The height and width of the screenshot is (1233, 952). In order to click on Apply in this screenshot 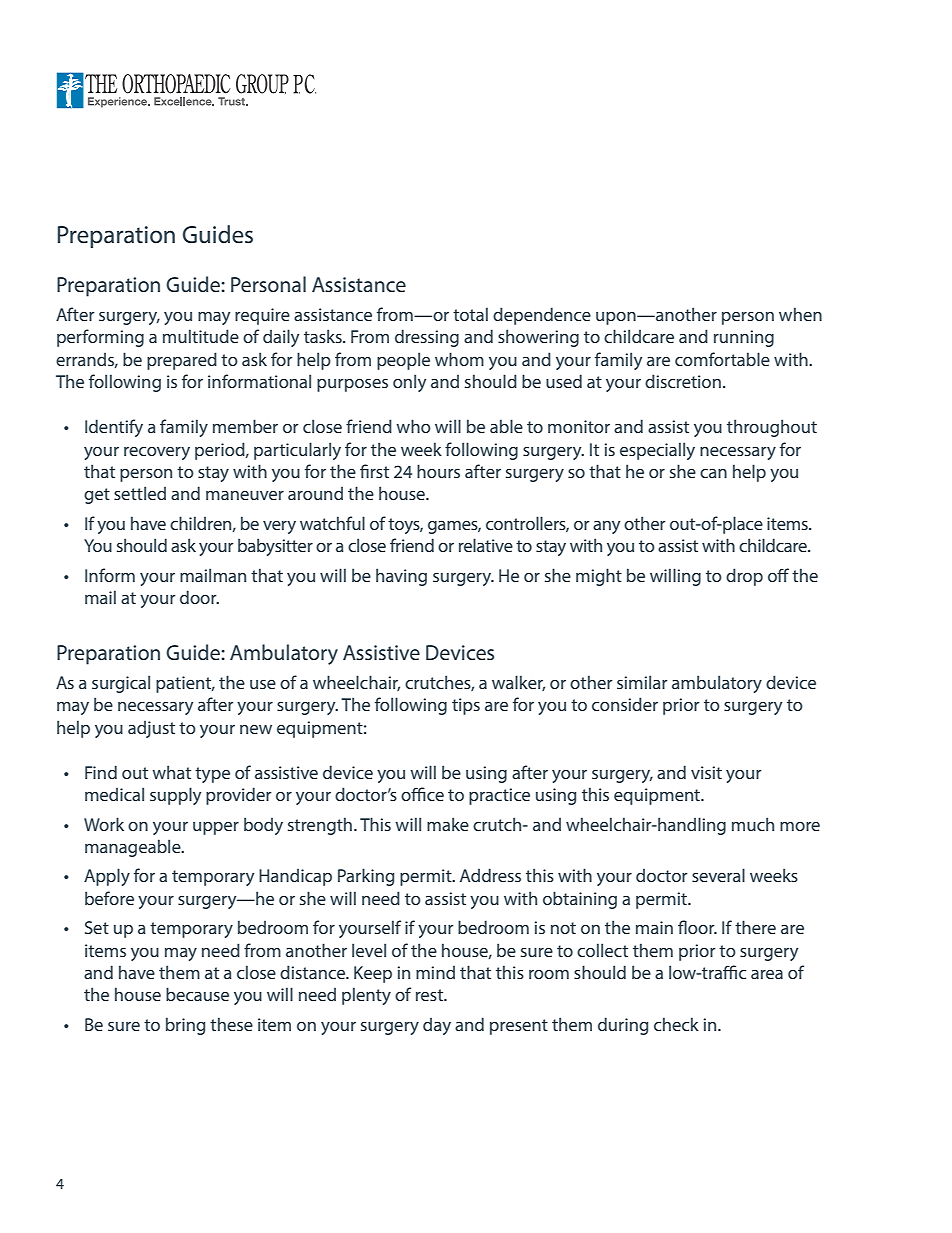, I will do `click(107, 877)`.
